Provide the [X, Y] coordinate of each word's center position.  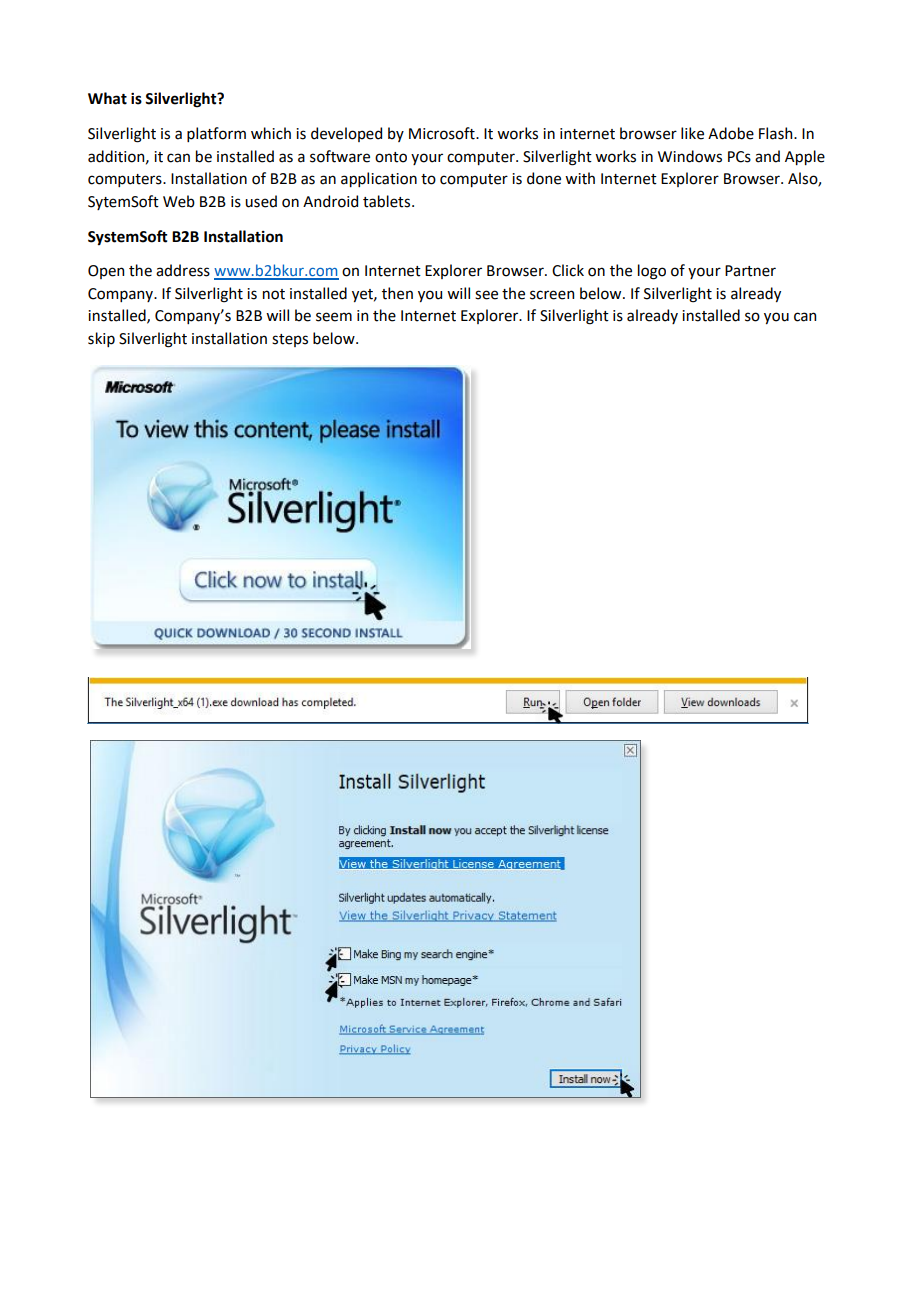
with [580, 178]
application [379, 179]
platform [216, 134]
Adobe [731, 133]
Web [179, 201]
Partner [750, 271]
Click [568, 270]
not [274, 294]
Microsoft [443, 133]
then [397, 293]
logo [652, 272]
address [183, 270]
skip [101, 339]
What [107, 98]
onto [391, 157]
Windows [690, 156]
